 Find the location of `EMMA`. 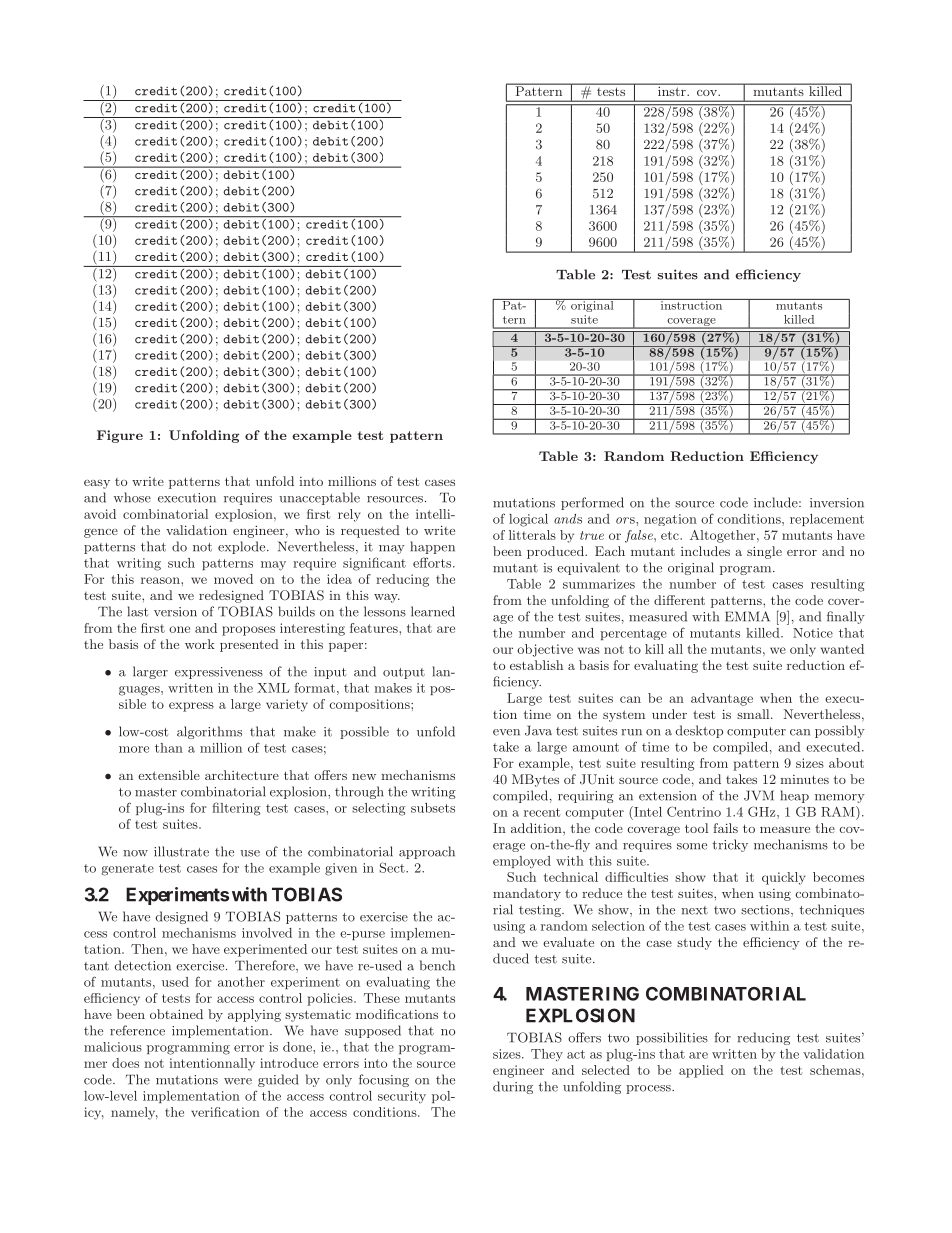

EMMA is located at coordinates (747, 616).
